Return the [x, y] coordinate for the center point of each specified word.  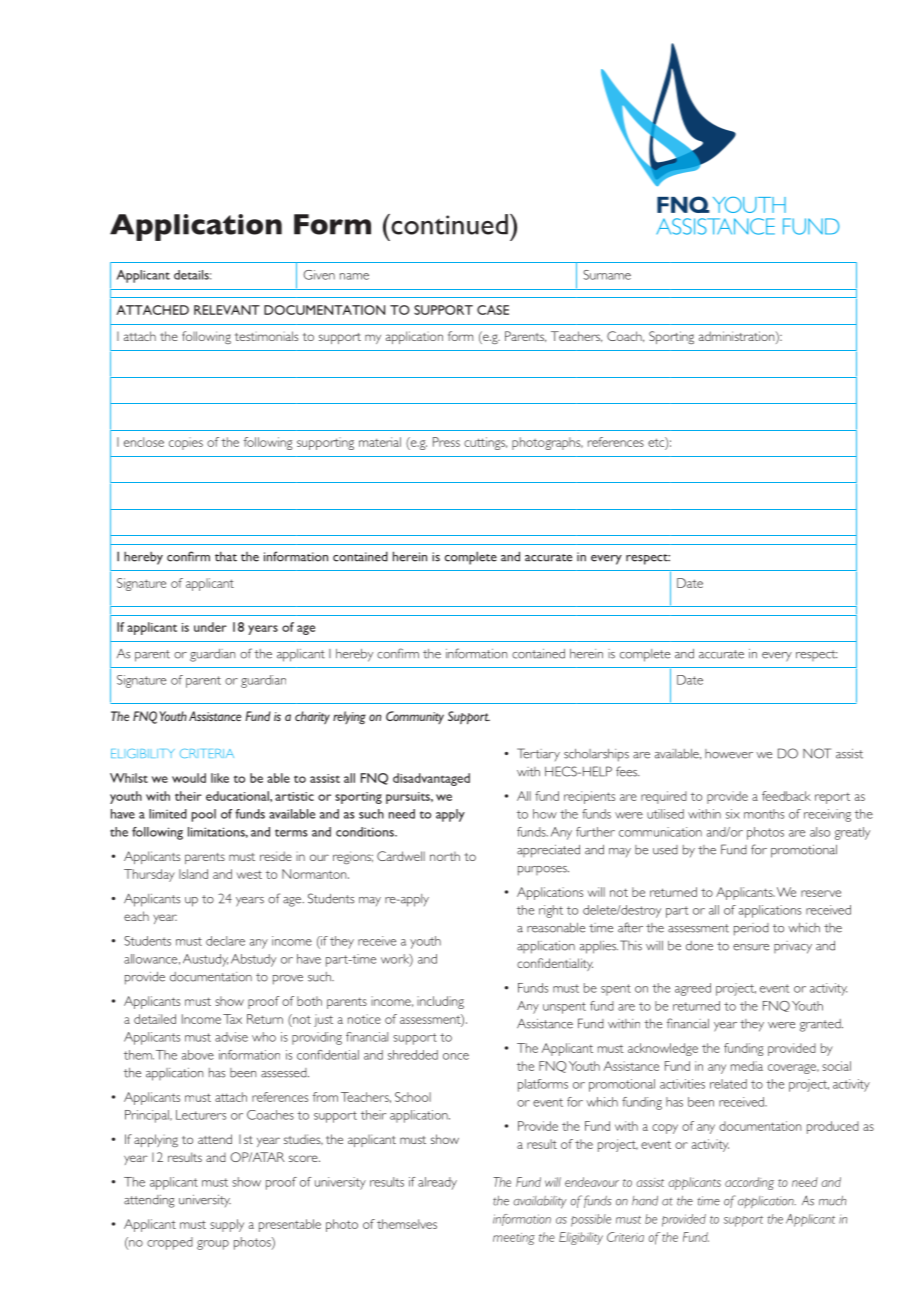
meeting [514, 1239]
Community [415, 717]
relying [349, 717]
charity [312, 717]
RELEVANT [227, 310]
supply [227, 1225]
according [749, 1183]
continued [448, 224]
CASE [493, 310]
